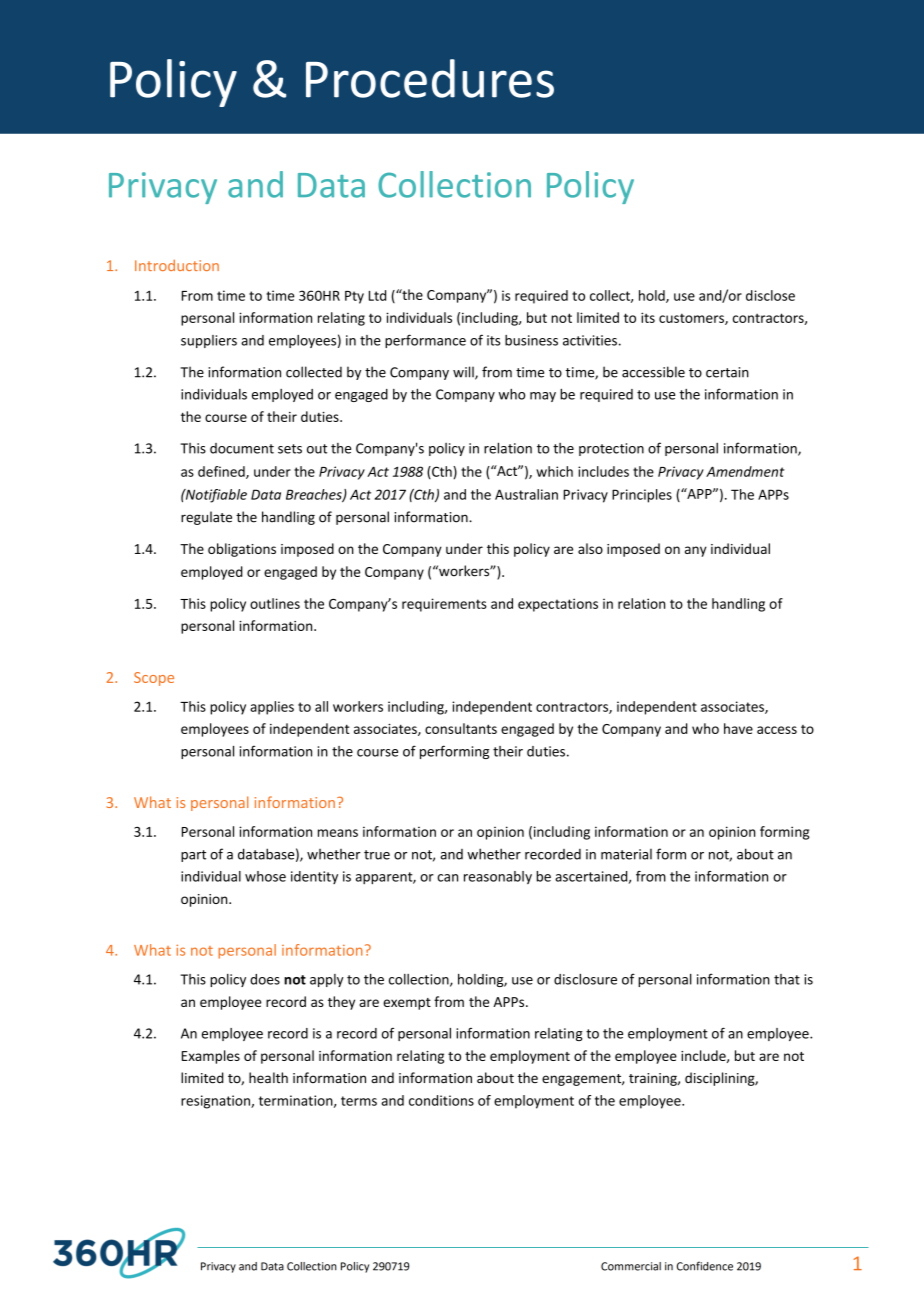 The image size is (924, 1308). What do you see at coordinates (272, 708) in the page?
I see `applies` at bounding box center [272, 708].
